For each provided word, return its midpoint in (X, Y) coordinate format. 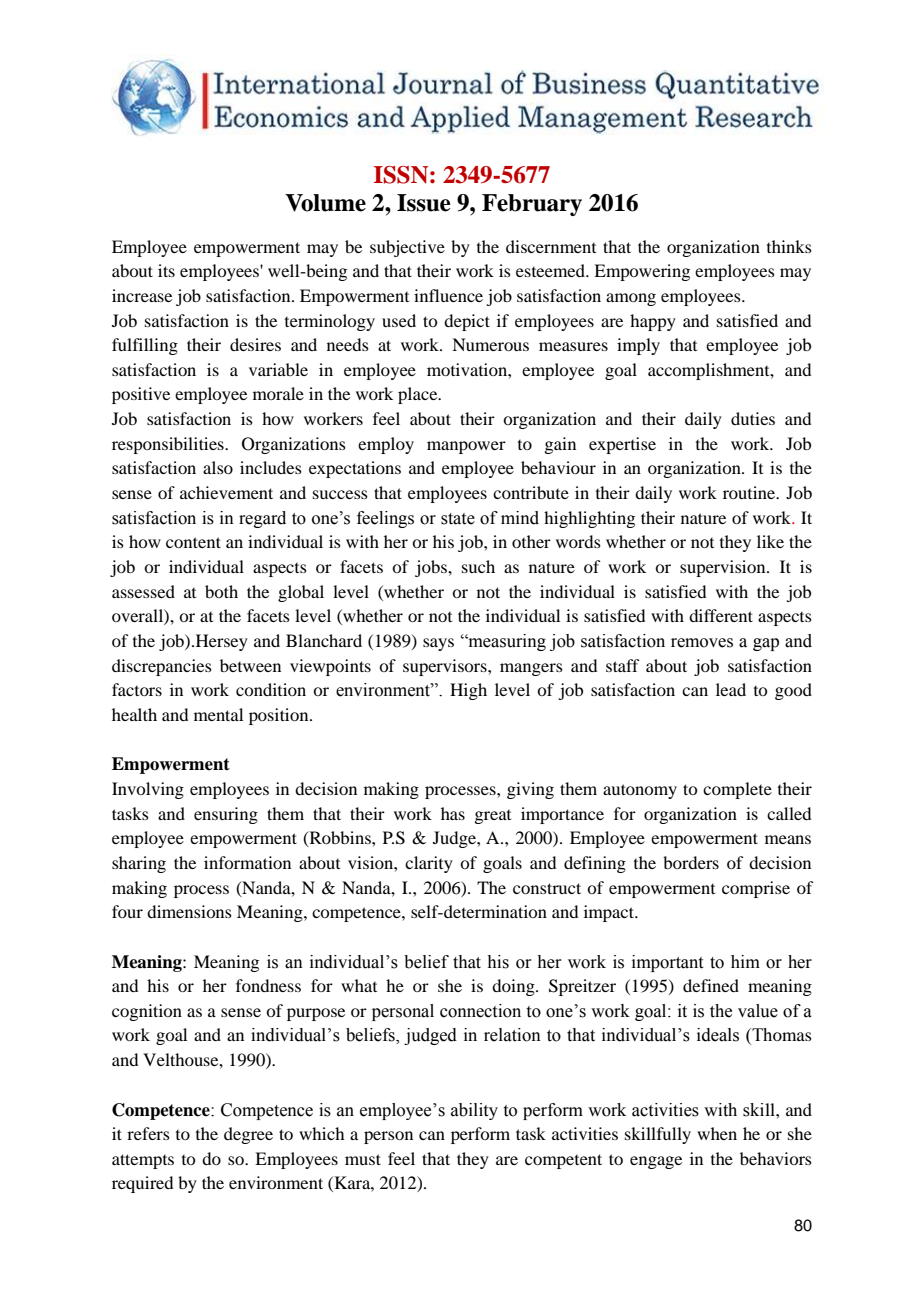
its (166, 270)
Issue (424, 203)
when (717, 1133)
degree (248, 1135)
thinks (789, 246)
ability (474, 1111)
